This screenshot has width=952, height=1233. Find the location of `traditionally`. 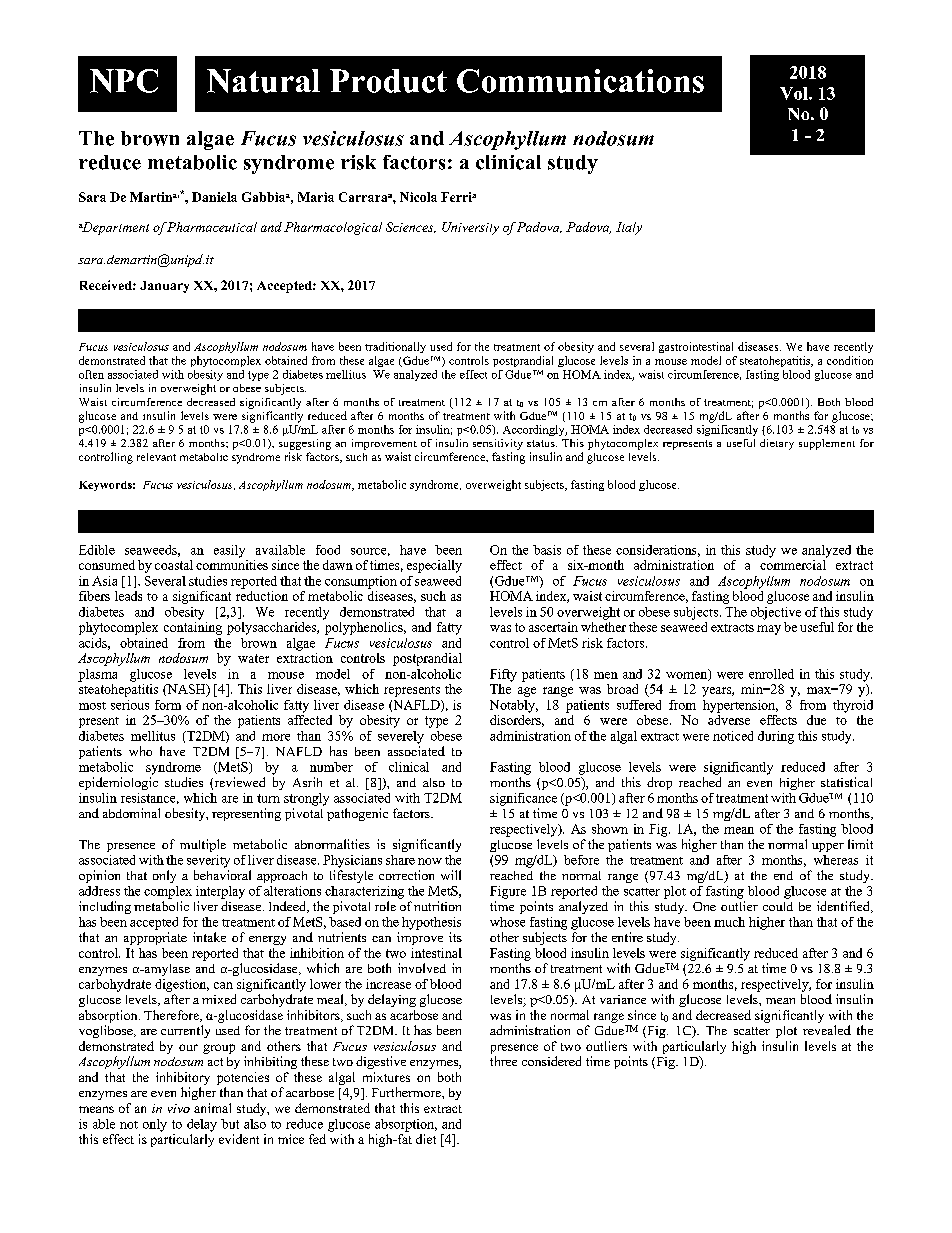

traditionally is located at coordinates (395, 347).
